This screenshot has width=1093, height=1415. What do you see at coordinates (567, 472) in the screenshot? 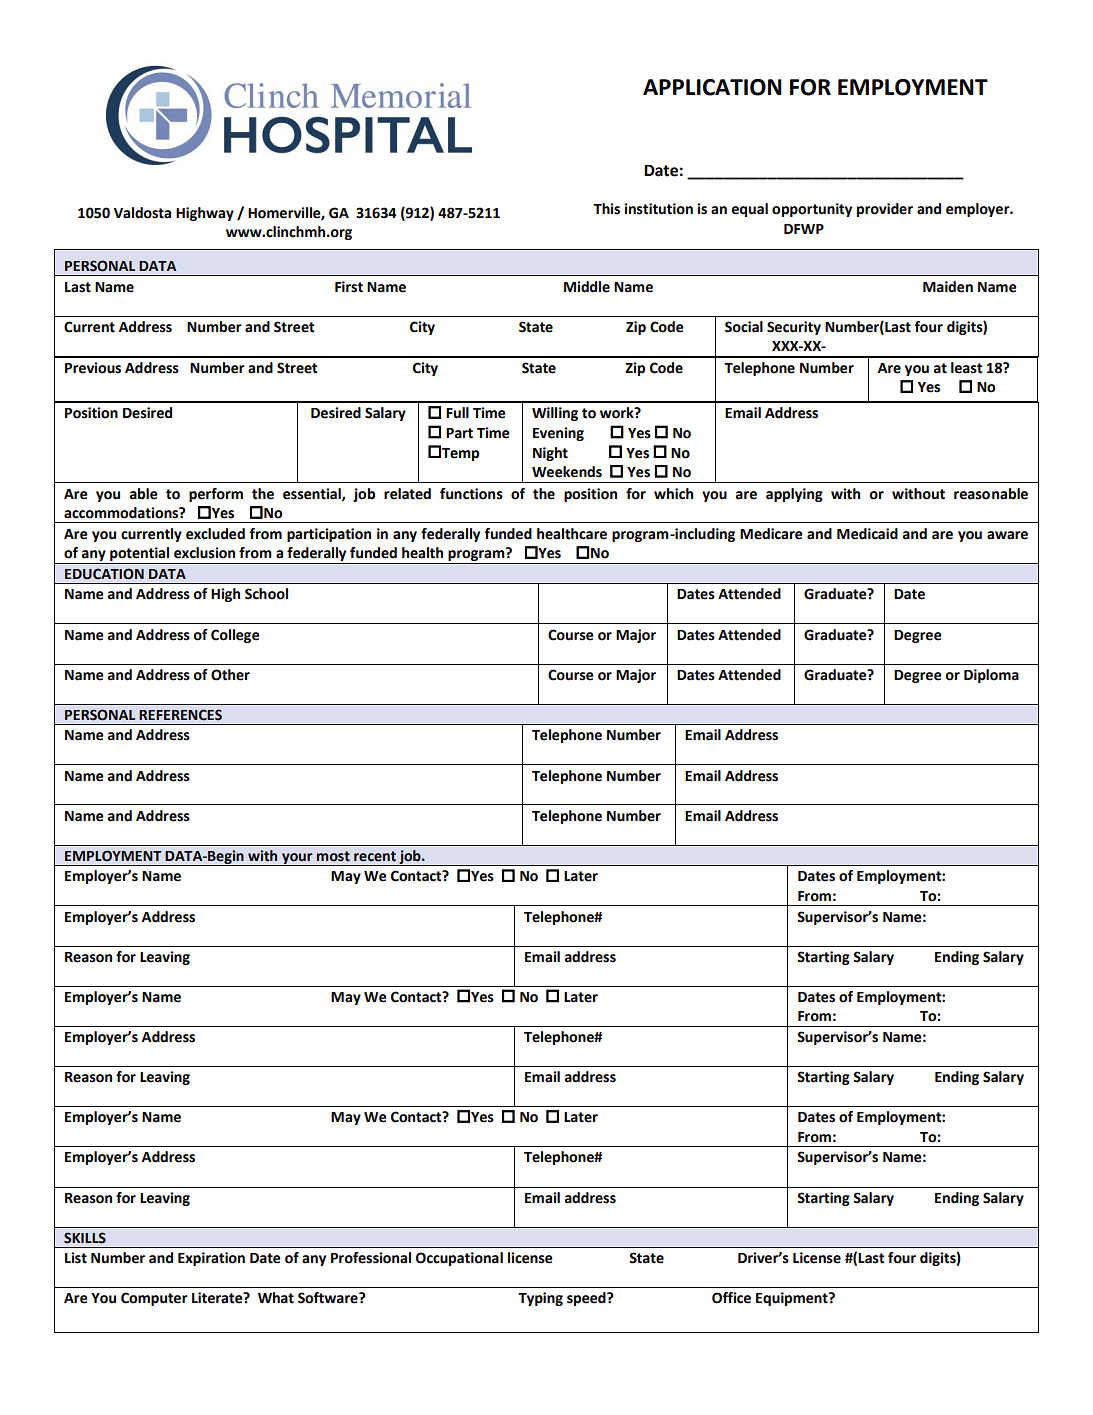
I see `Weekends` at bounding box center [567, 472].
